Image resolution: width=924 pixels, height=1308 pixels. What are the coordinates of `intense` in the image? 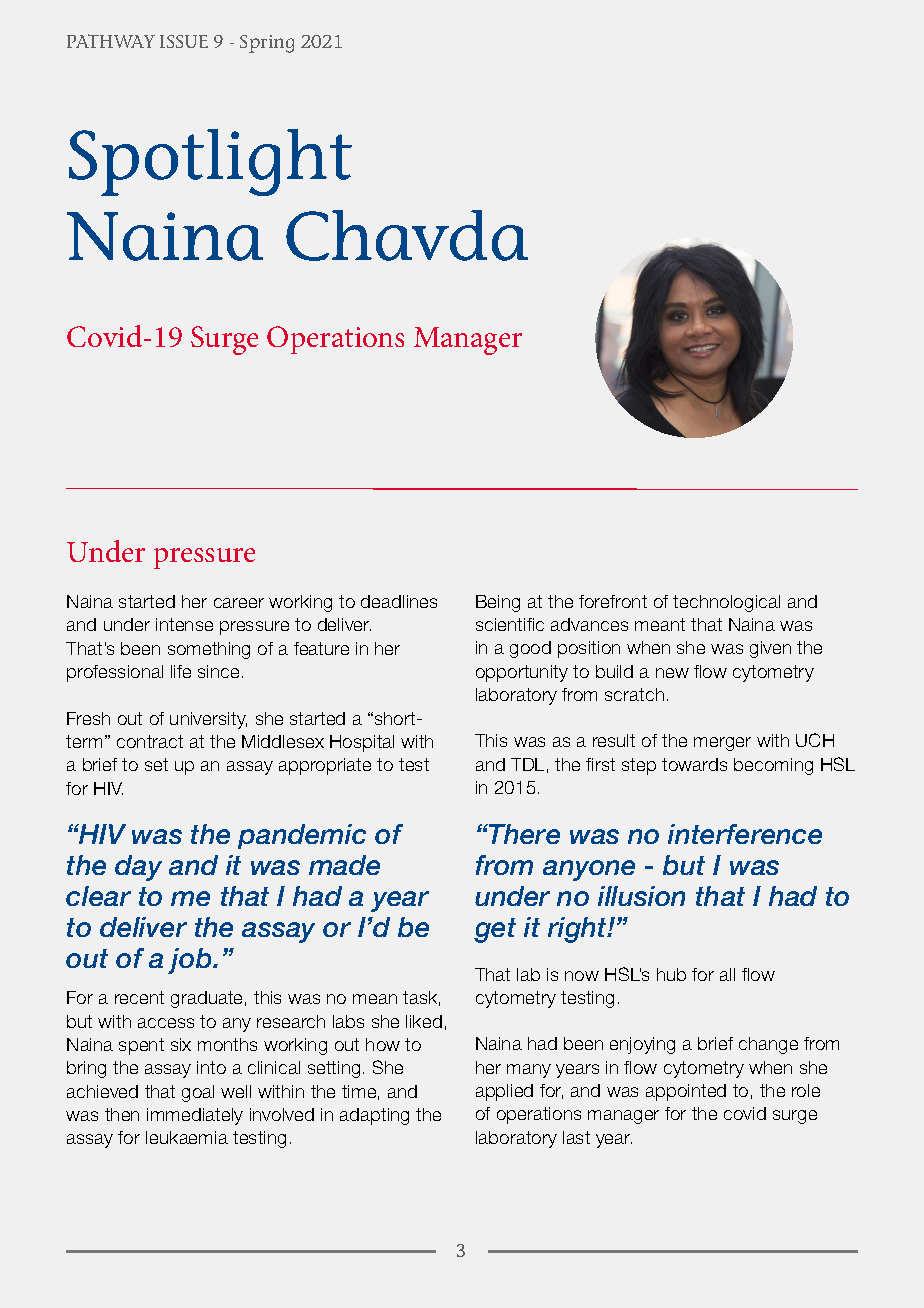 It's located at (184, 624).
